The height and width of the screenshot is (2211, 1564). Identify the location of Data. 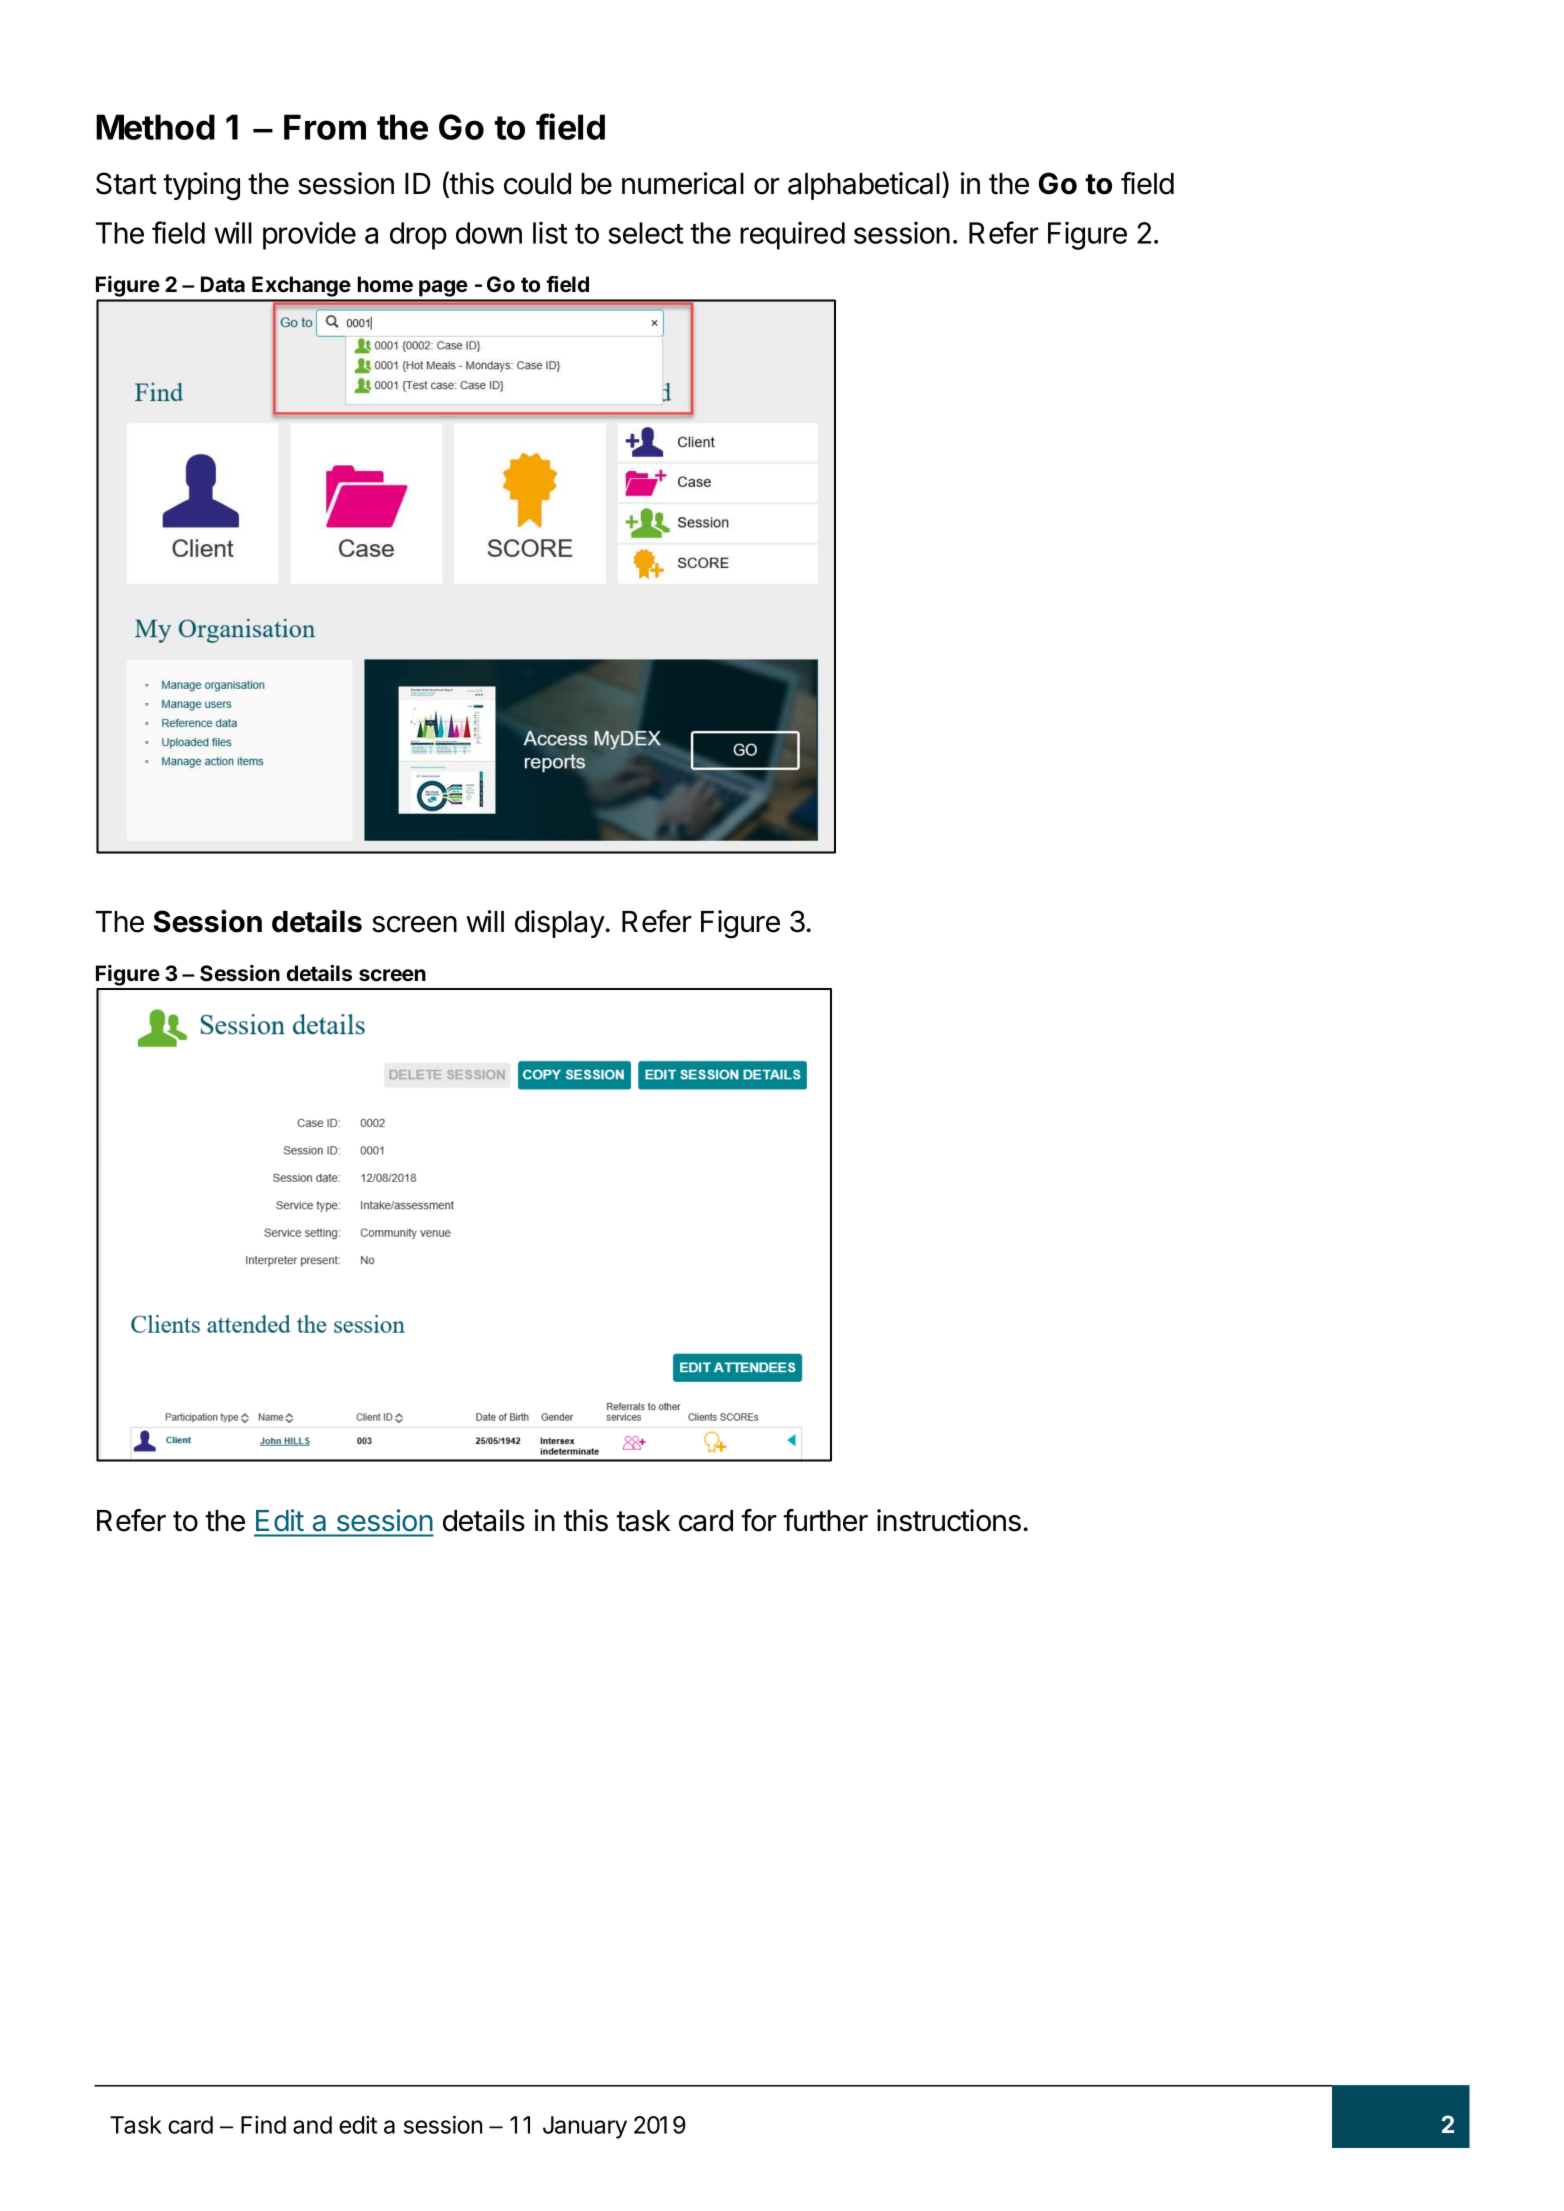
(223, 284).
